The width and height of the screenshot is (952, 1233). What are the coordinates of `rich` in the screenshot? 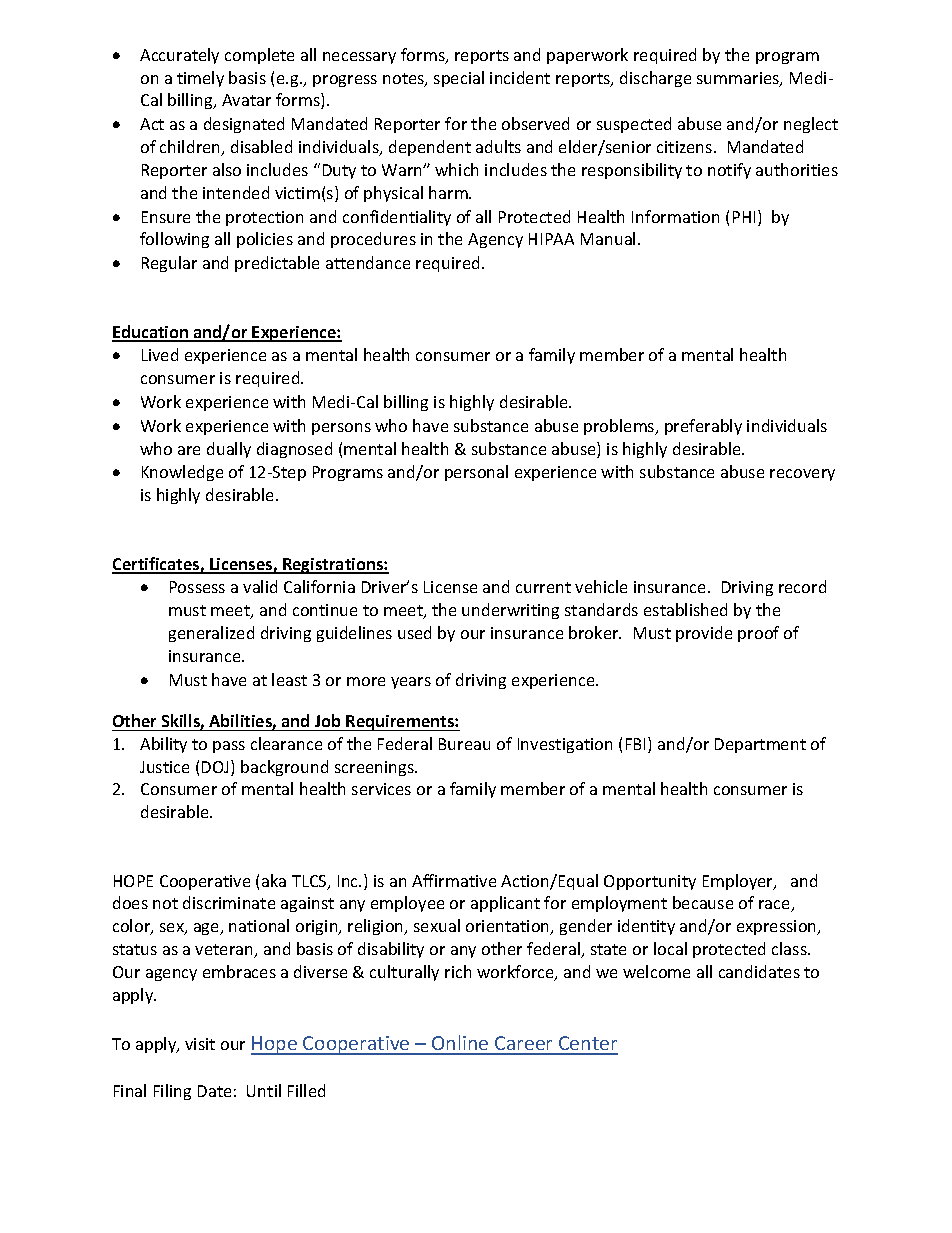 It's located at (458, 971).
